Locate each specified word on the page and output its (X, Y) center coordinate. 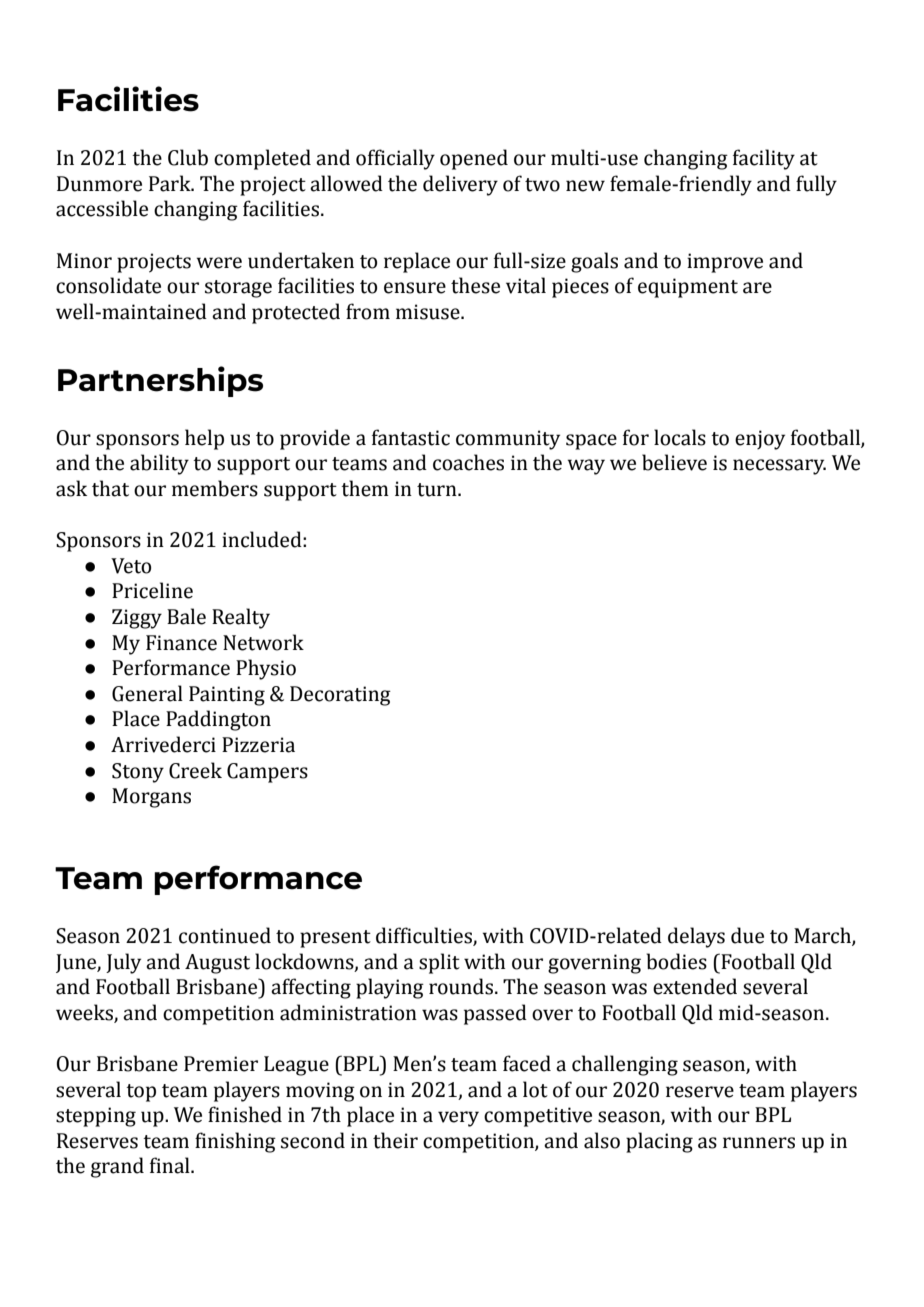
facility (764, 159)
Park (171, 183)
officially (395, 159)
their (395, 1140)
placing (659, 1142)
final (171, 1165)
